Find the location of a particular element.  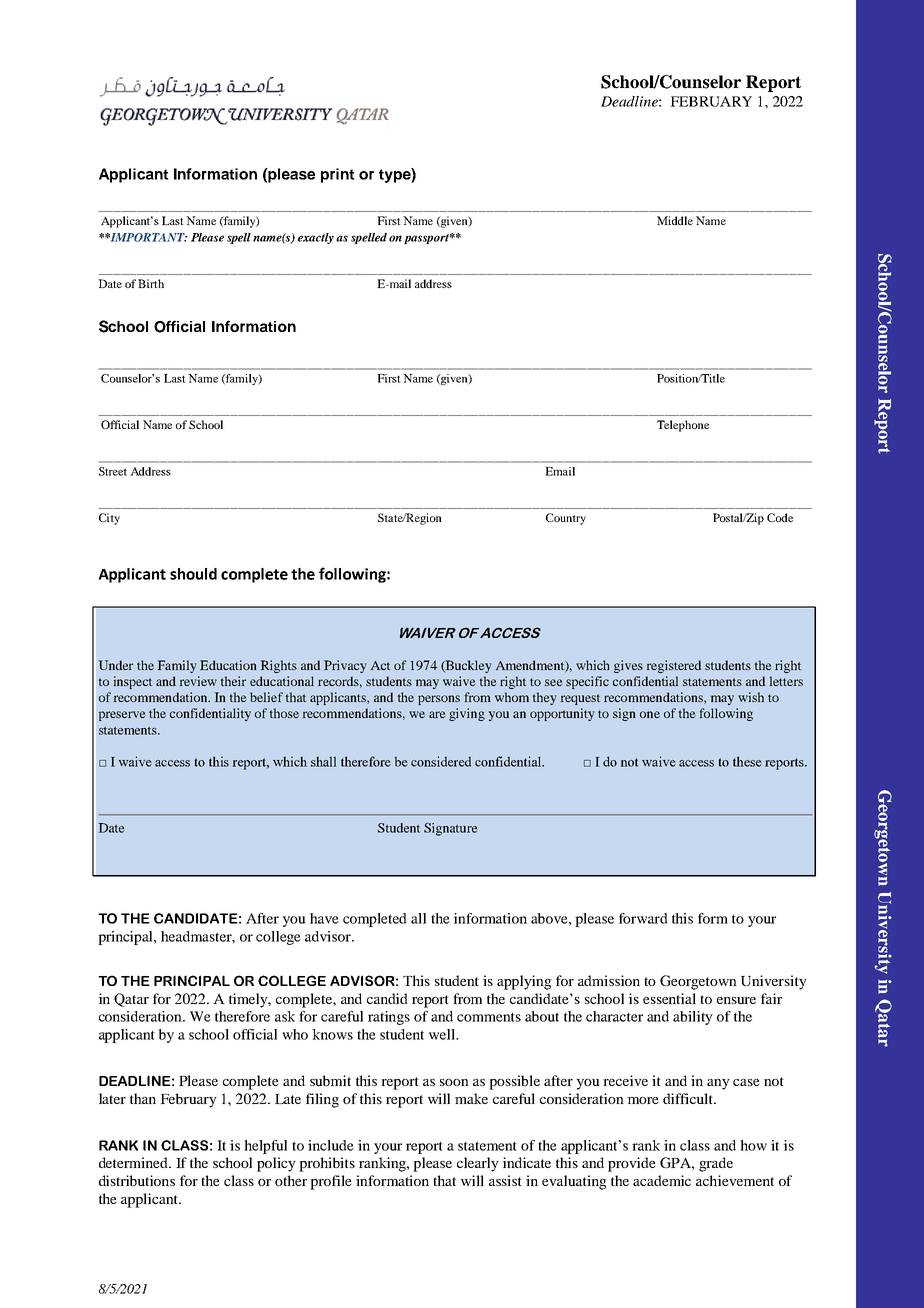

determined is located at coordinates (134, 1162).
